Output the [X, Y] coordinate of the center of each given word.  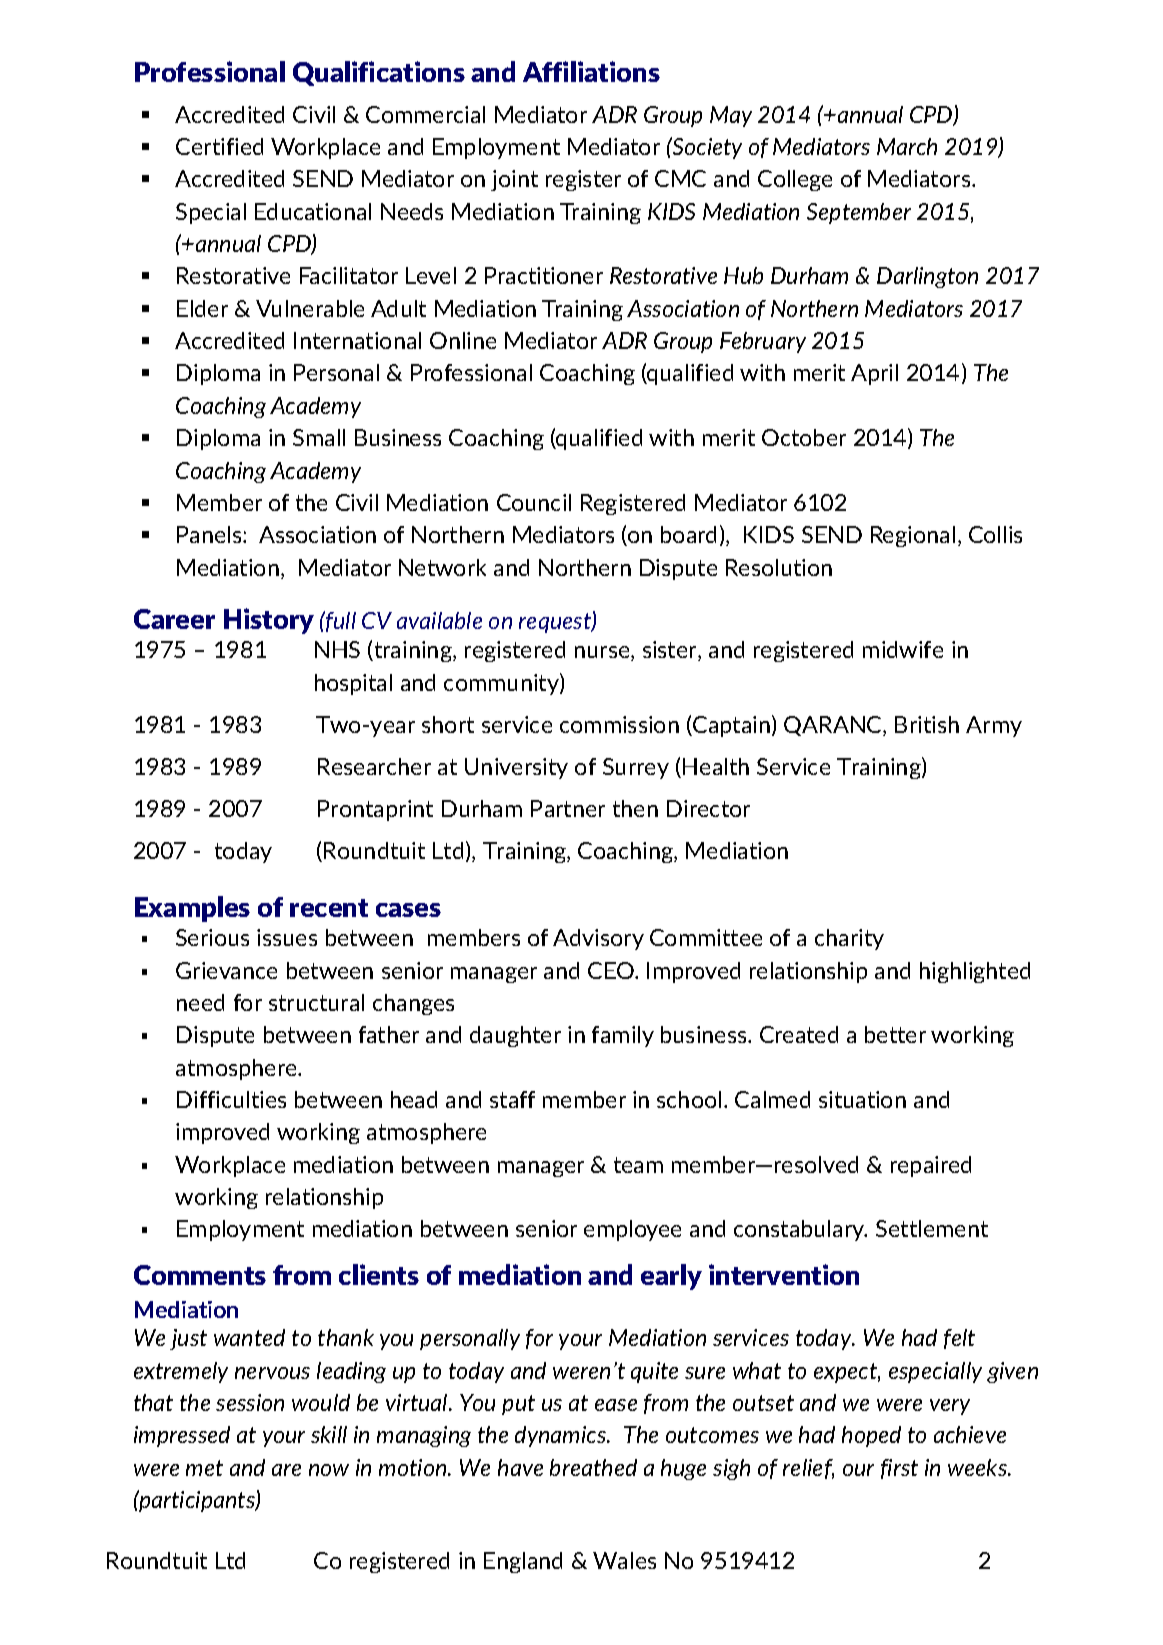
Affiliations [591, 71]
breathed [593, 1467]
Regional [913, 536]
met [204, 1468]
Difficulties [231, 1099]
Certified [219, 146]
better [895, 1034]
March [907, 146]
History [269, 621]
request [556, 623]
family [623, 1036]
